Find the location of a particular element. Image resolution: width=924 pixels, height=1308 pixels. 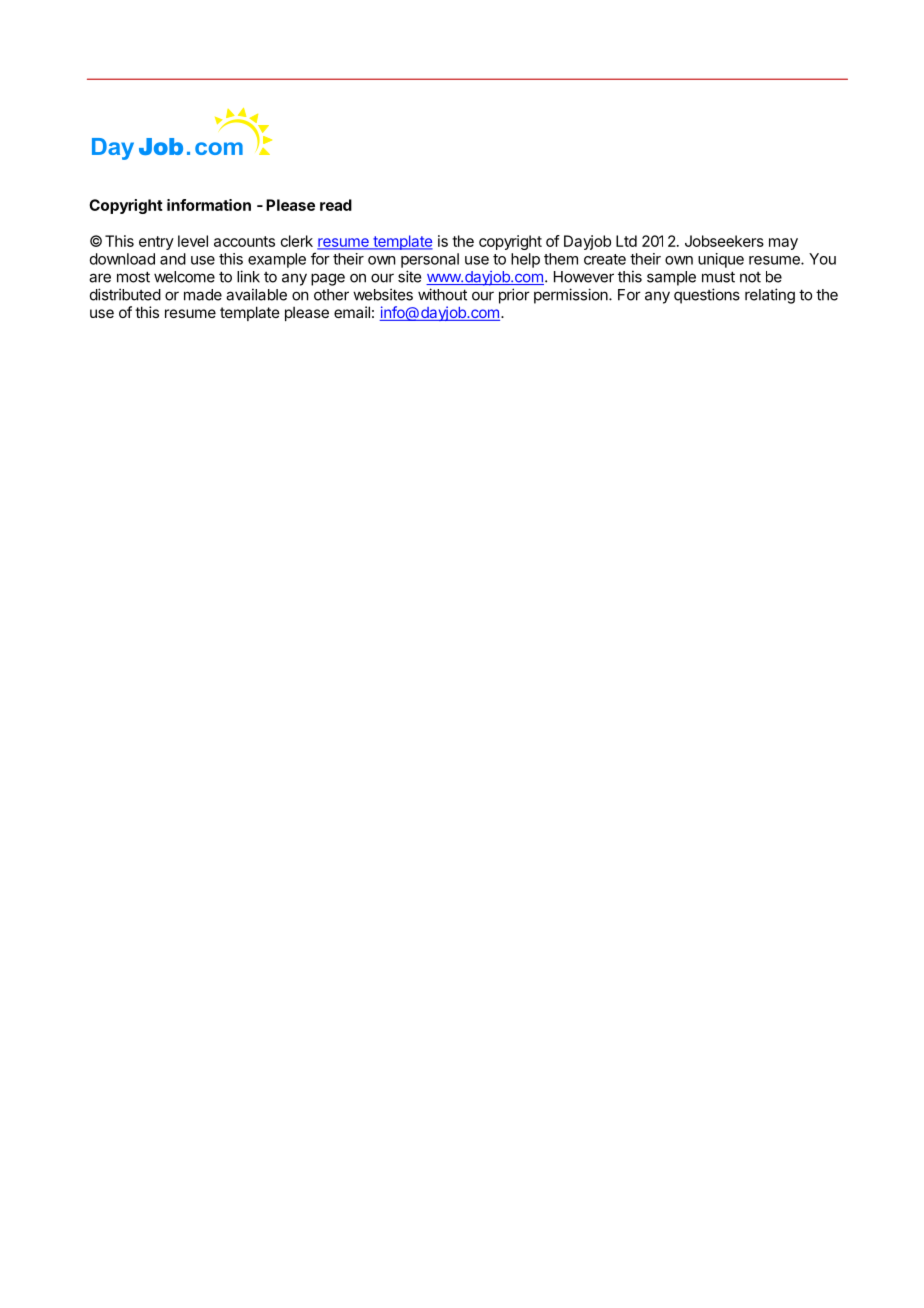

made is located at coordinates (203, 295).
